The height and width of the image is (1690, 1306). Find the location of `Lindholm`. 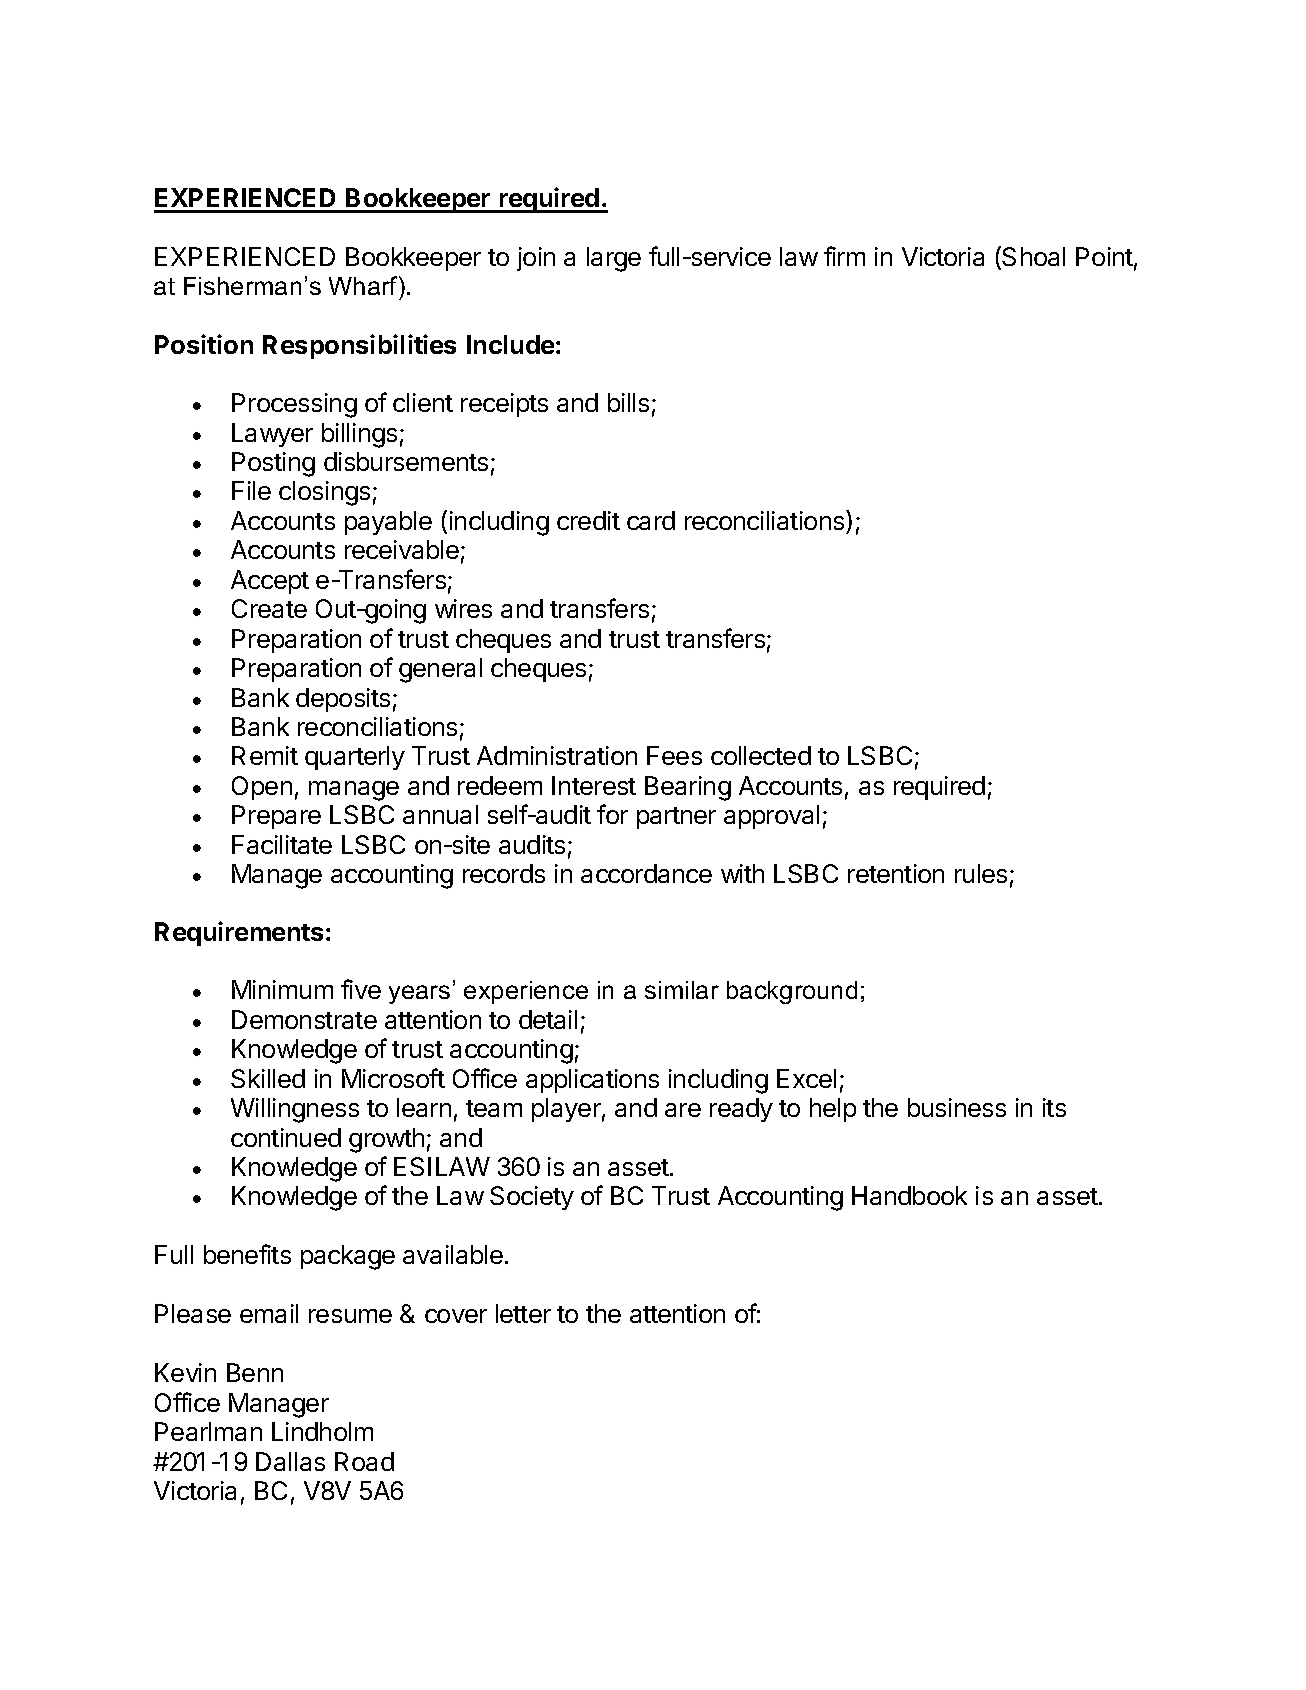

Lindholm is located at coordinates (322, 1431).
